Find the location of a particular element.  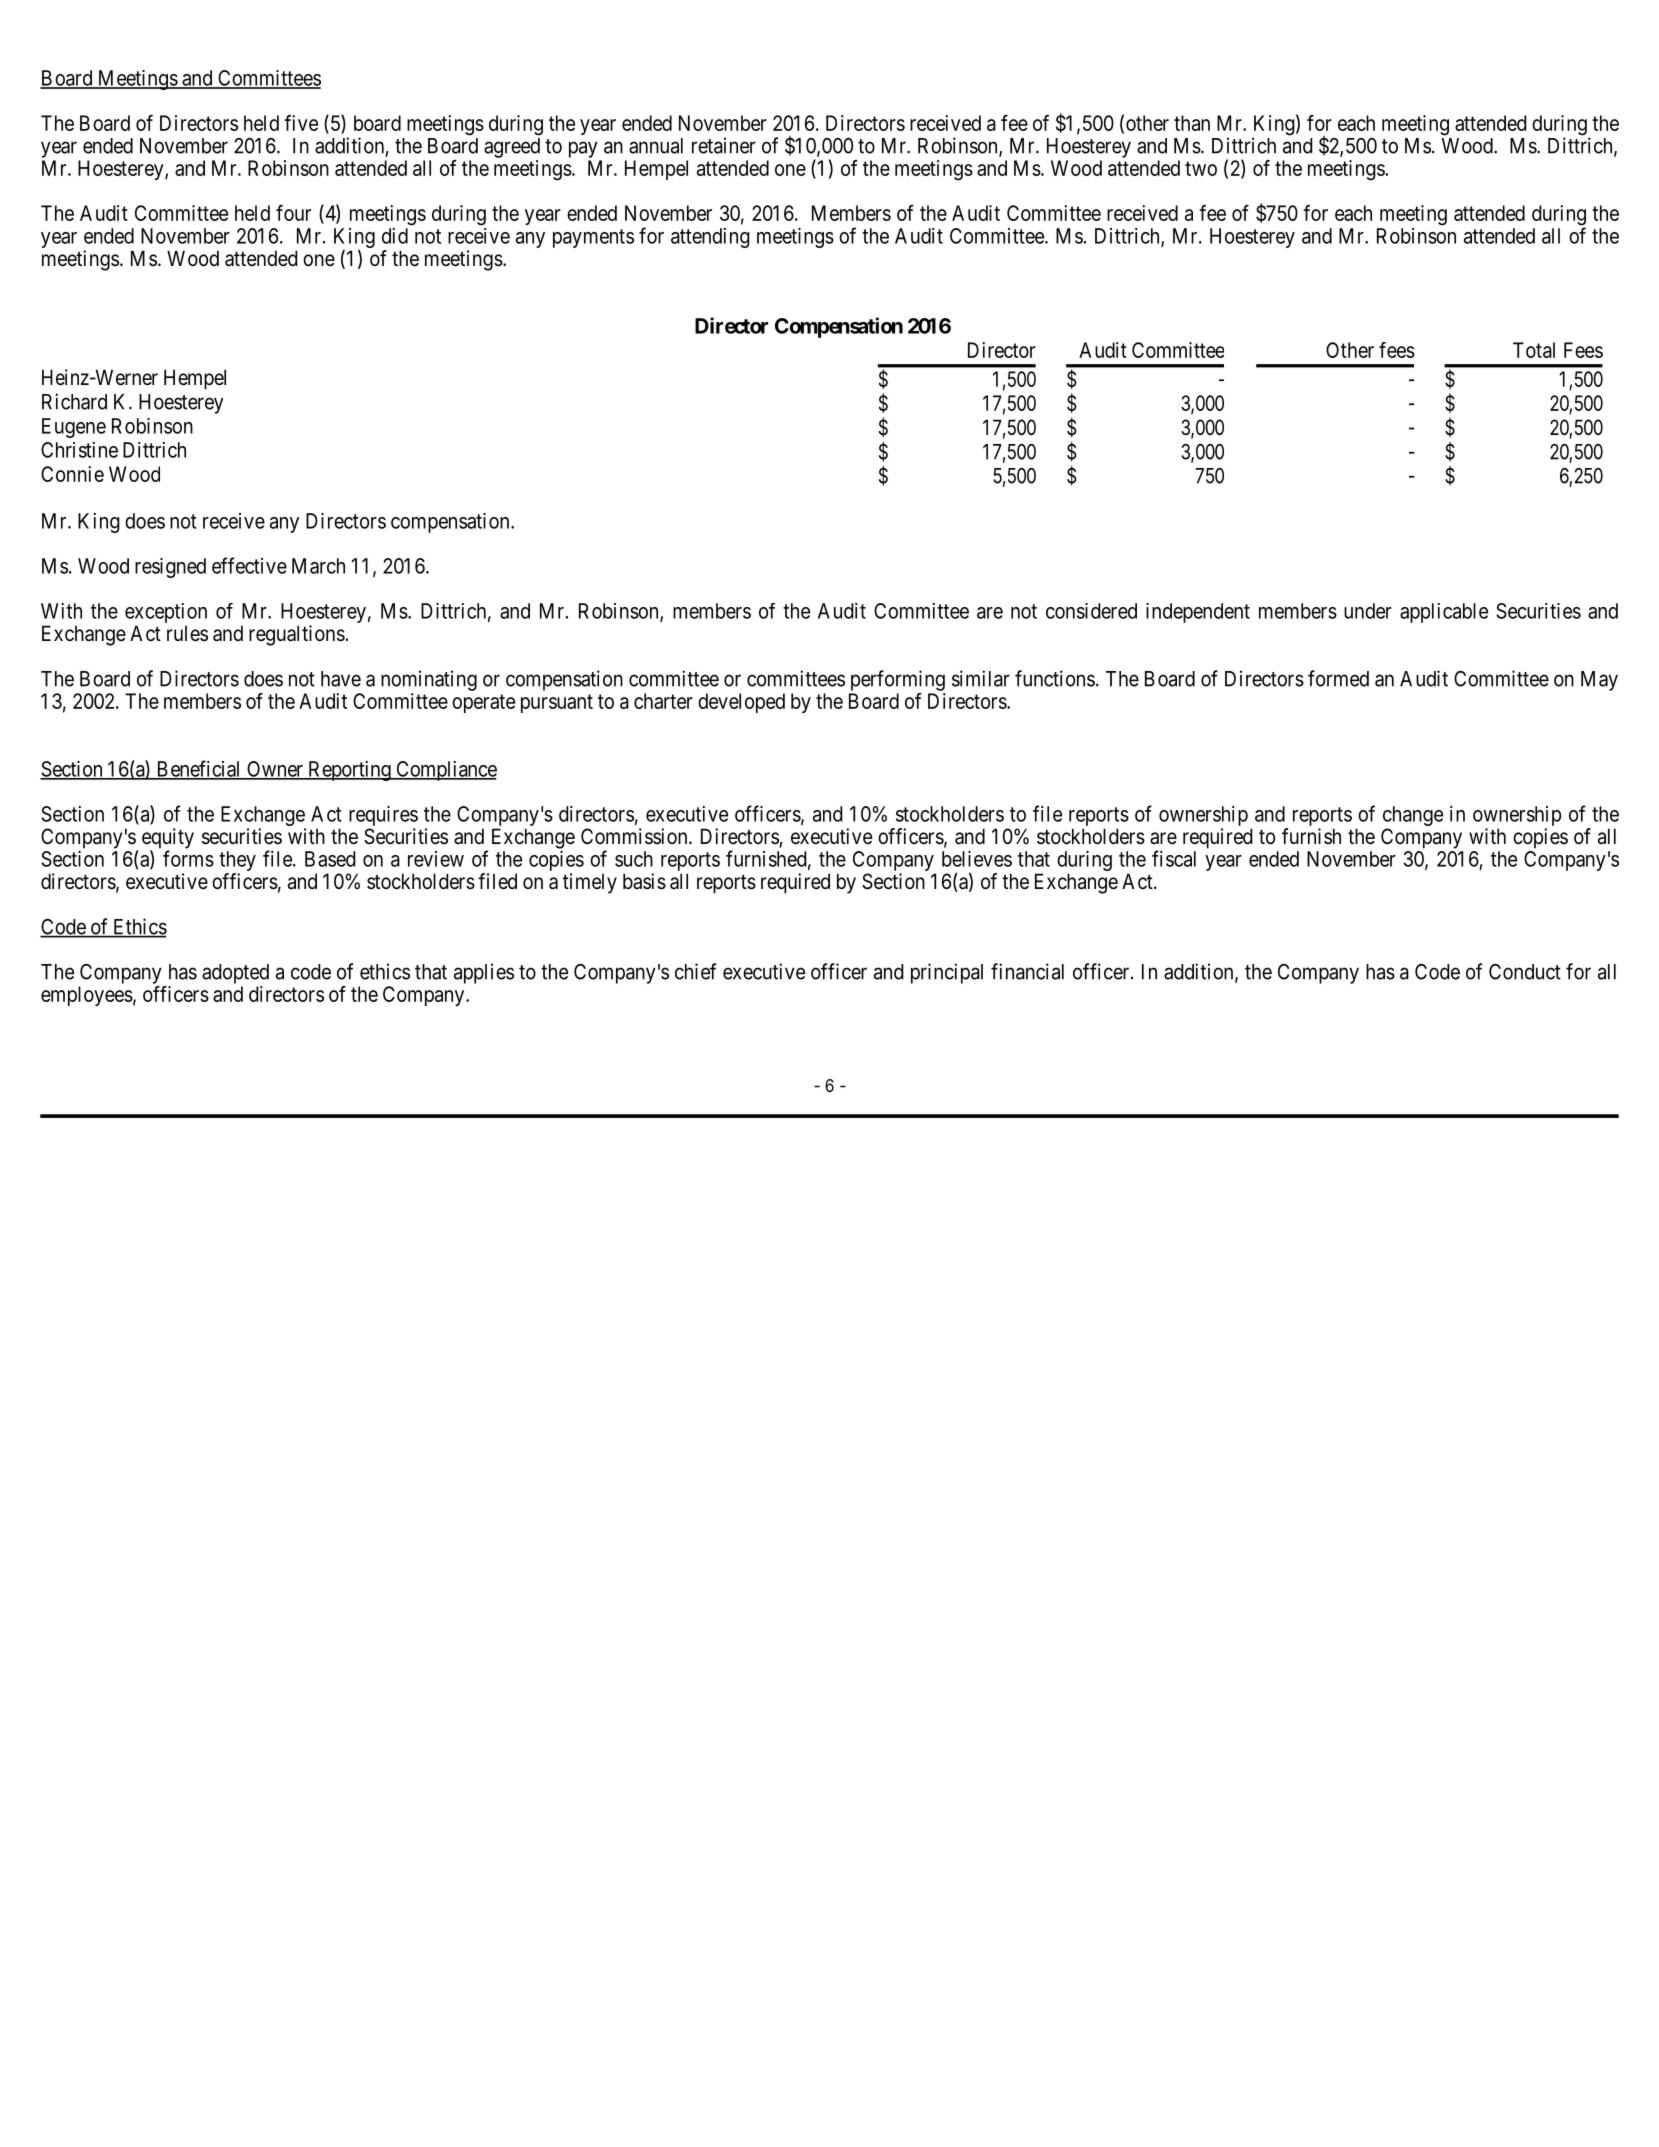

effective is located at coordinates (249, 565).
